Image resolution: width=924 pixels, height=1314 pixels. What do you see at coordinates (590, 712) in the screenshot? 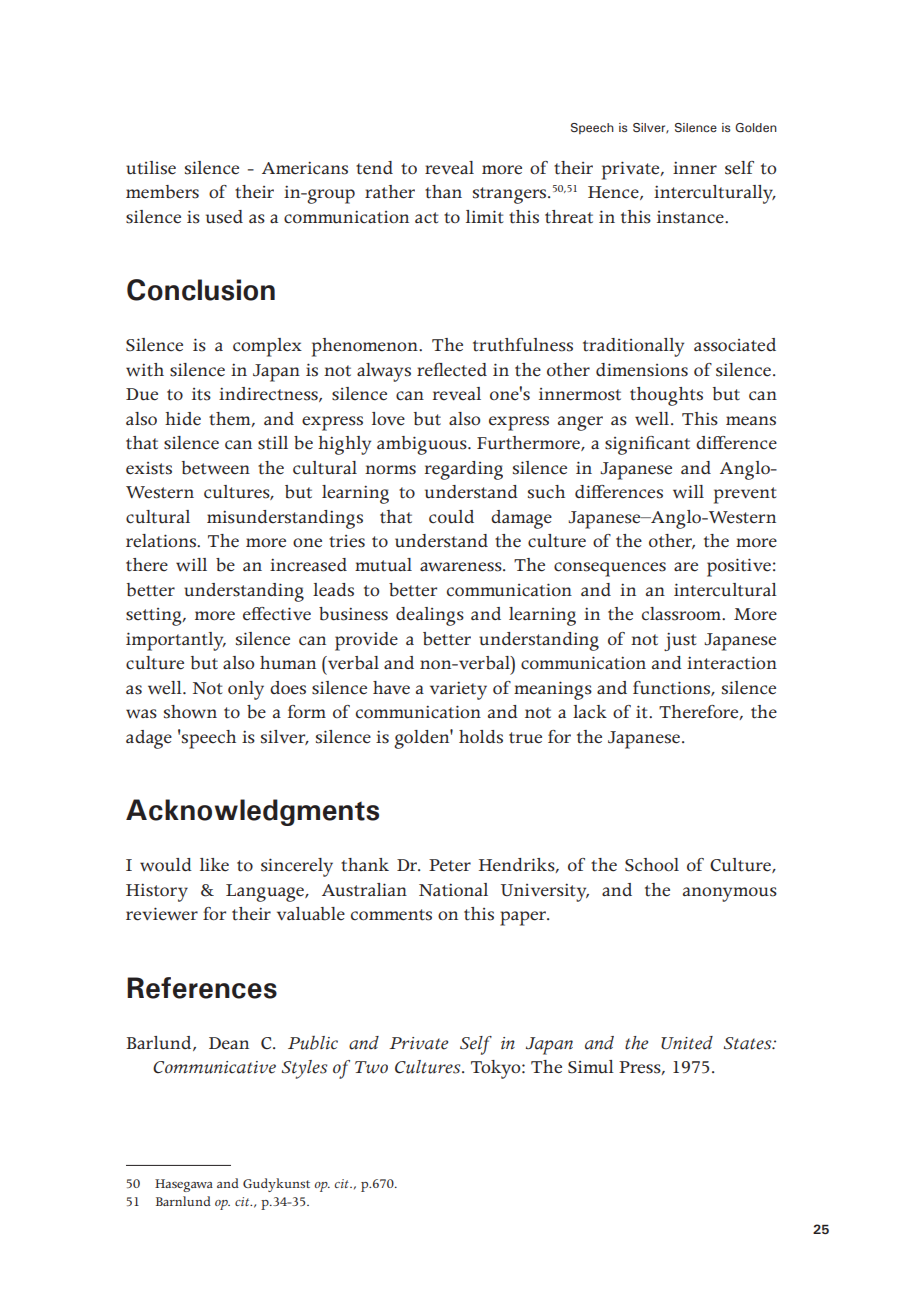
I see `lack` at bounding box center [590, 712].
